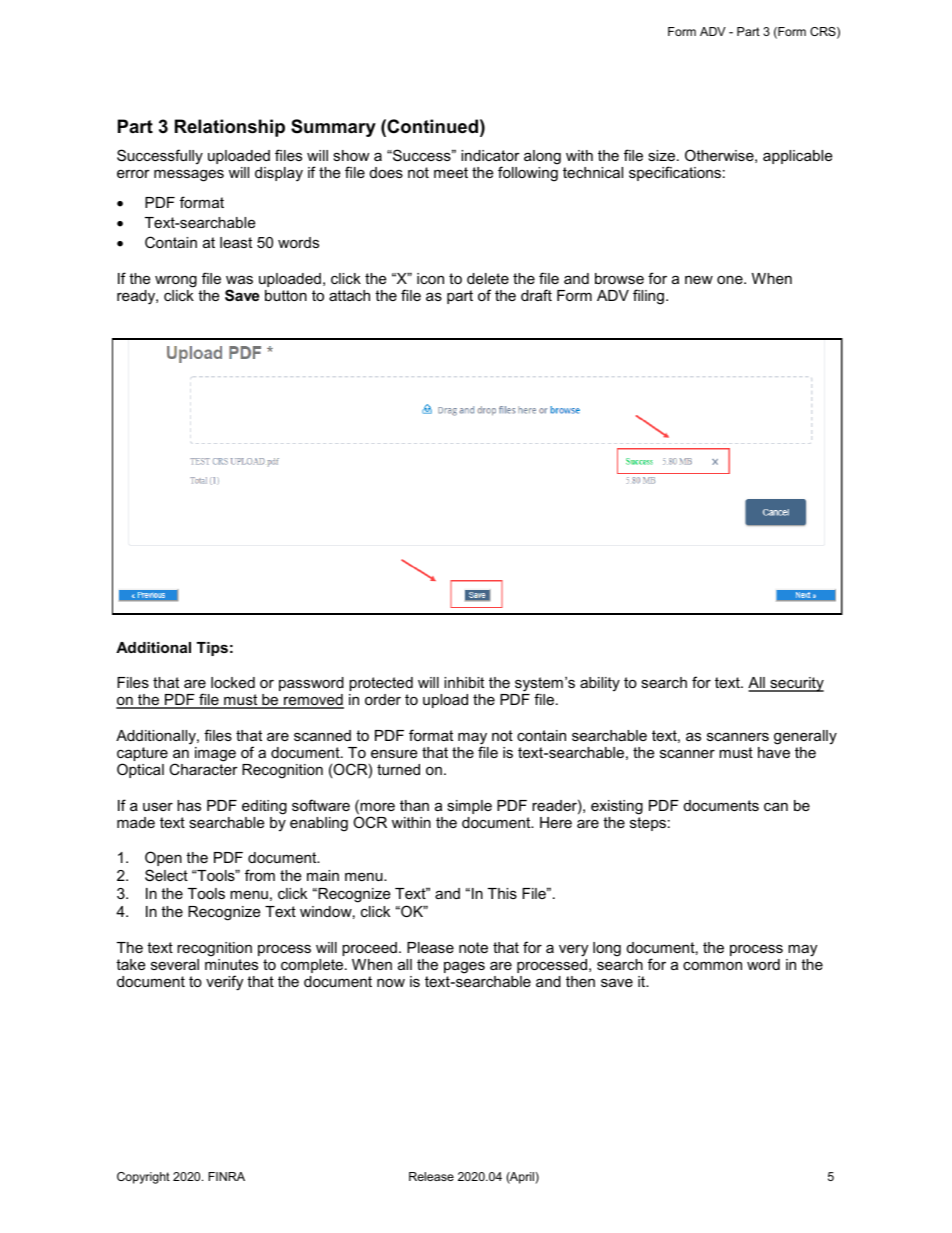 This screenshot has width=952, height=1233. What do you see at coordinates (712, 966) in the screenshot?
I see `common` at bounding box center [712, 966].
